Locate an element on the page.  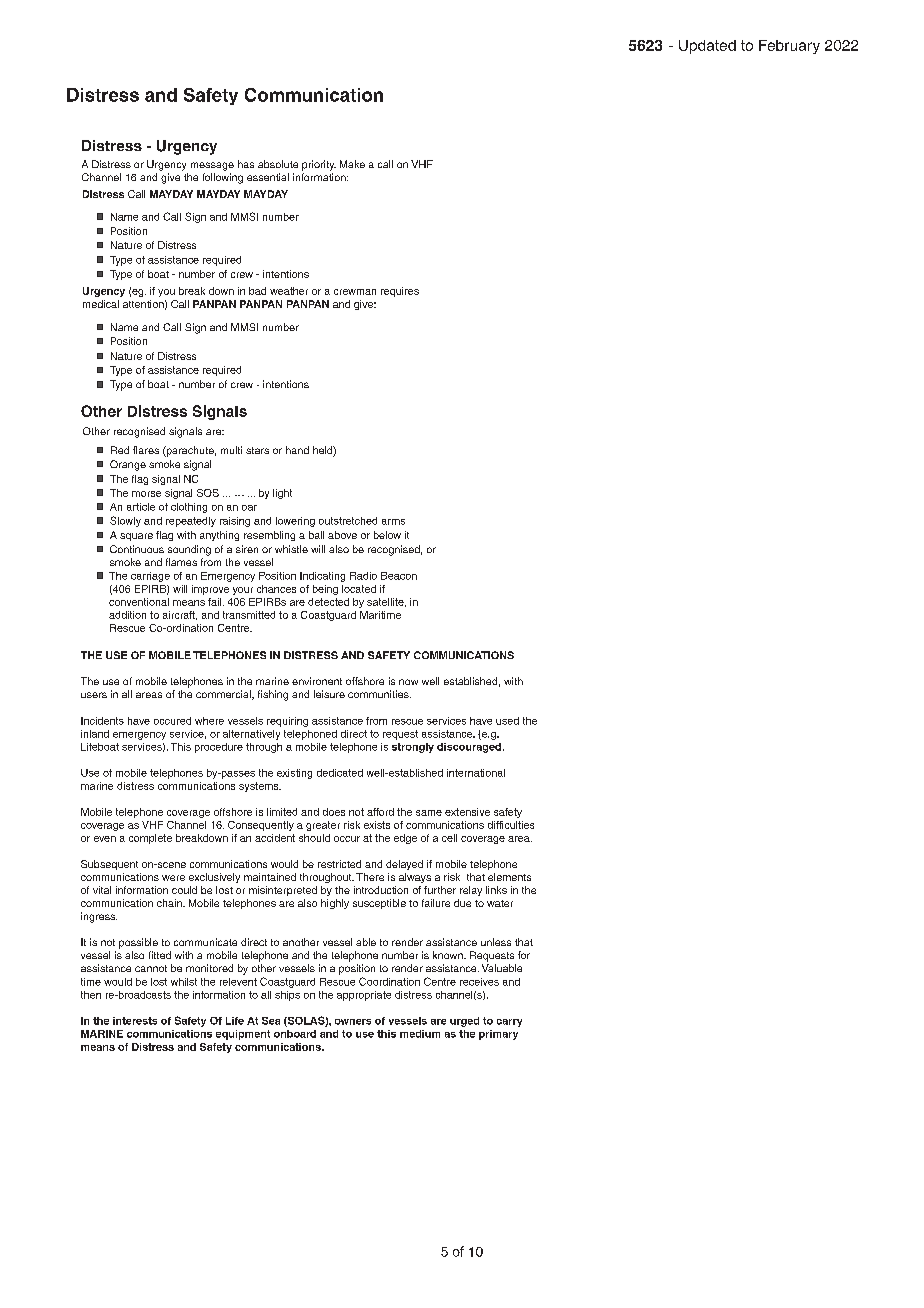
message is located at coordinates (212, 166).
